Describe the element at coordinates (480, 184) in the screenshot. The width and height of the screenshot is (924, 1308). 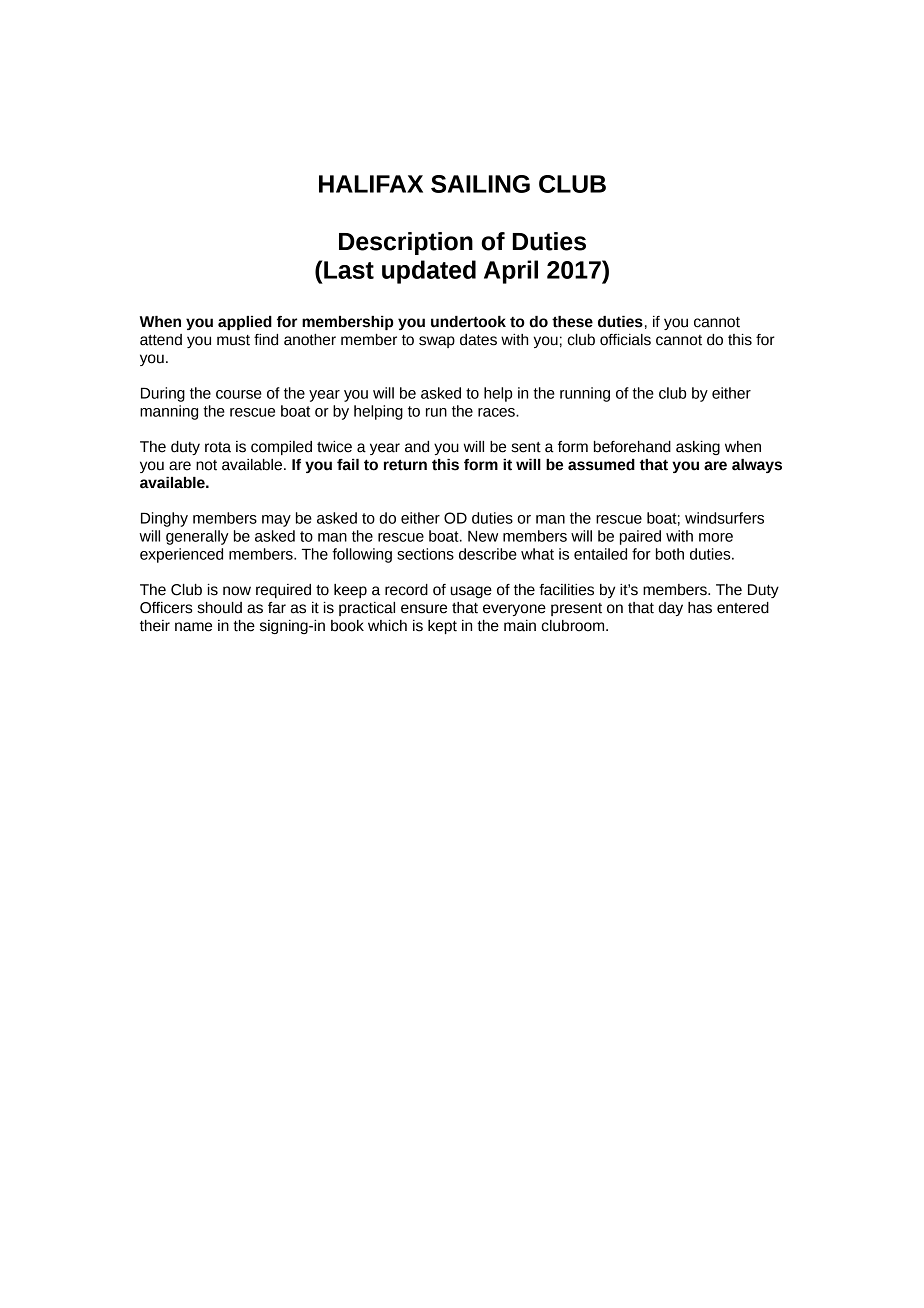
I see `SAILING` at that location.
